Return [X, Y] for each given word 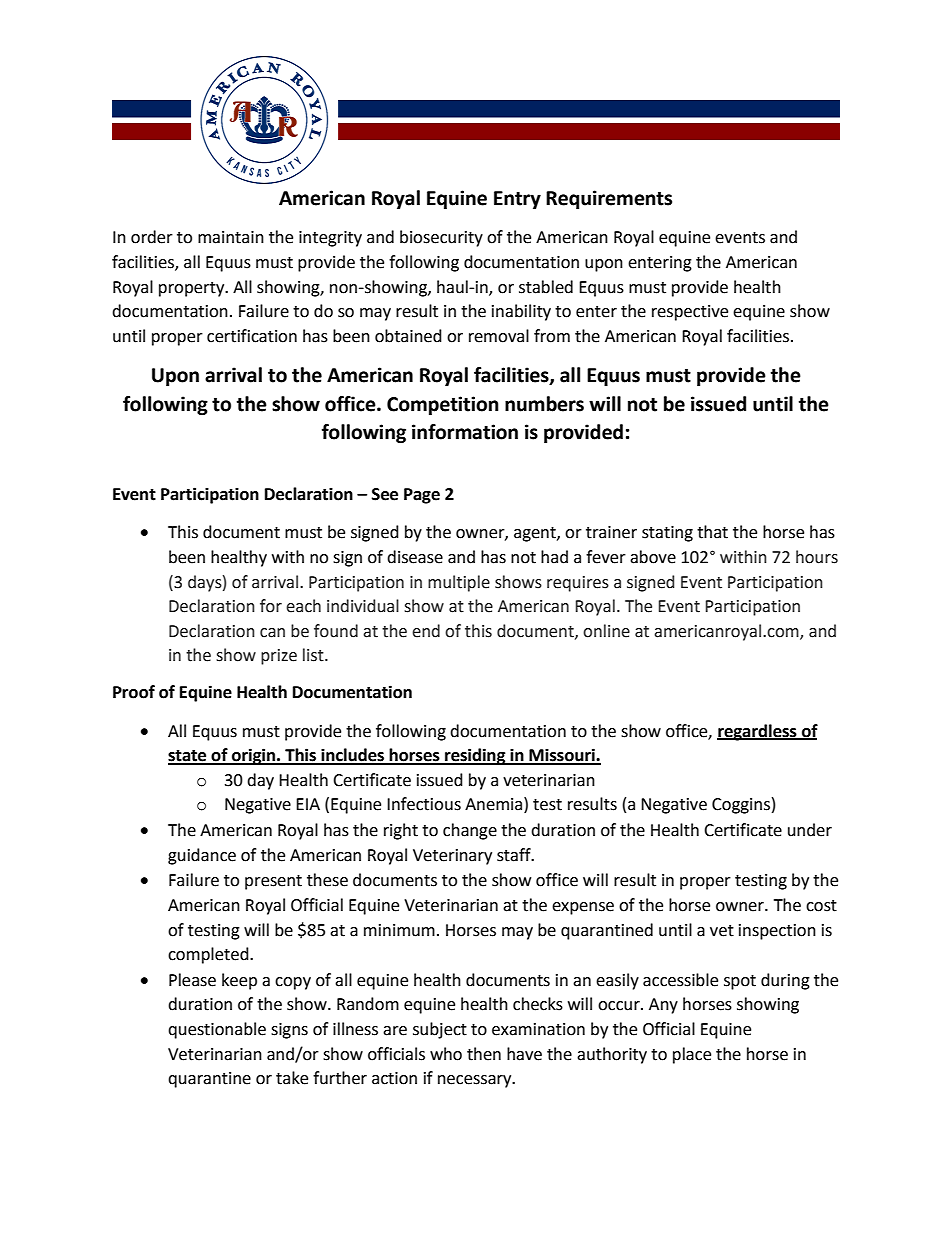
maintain [231, 237]
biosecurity [441, 238]
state [188, 757]
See [385, 494]
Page [422, 496]
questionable [217, 1030]
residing [475, 756]
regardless [758, 732]
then [484, 1054]
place [692, 1055]
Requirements [609, 199]
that [712, 532]
